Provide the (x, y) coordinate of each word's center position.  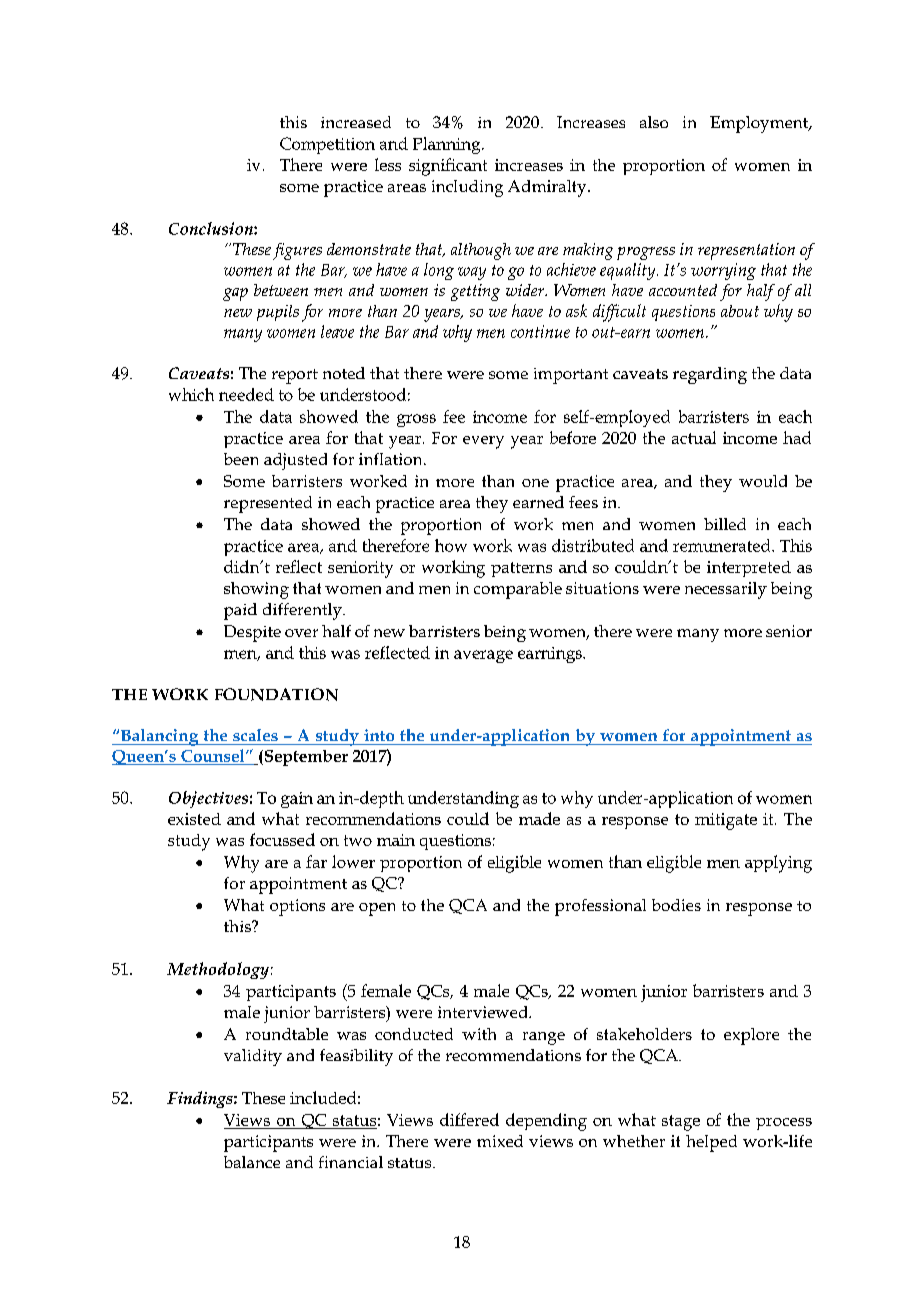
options (297, 907)
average (483, 656)
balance (252, 1162)
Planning (448, 145)
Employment (760, 124)
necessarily (726, 590)
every (483, 442)
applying (778, 864)
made (539, 818)
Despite (252, 633)
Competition (327, 145)
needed (246, 394)
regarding (710, 375)
